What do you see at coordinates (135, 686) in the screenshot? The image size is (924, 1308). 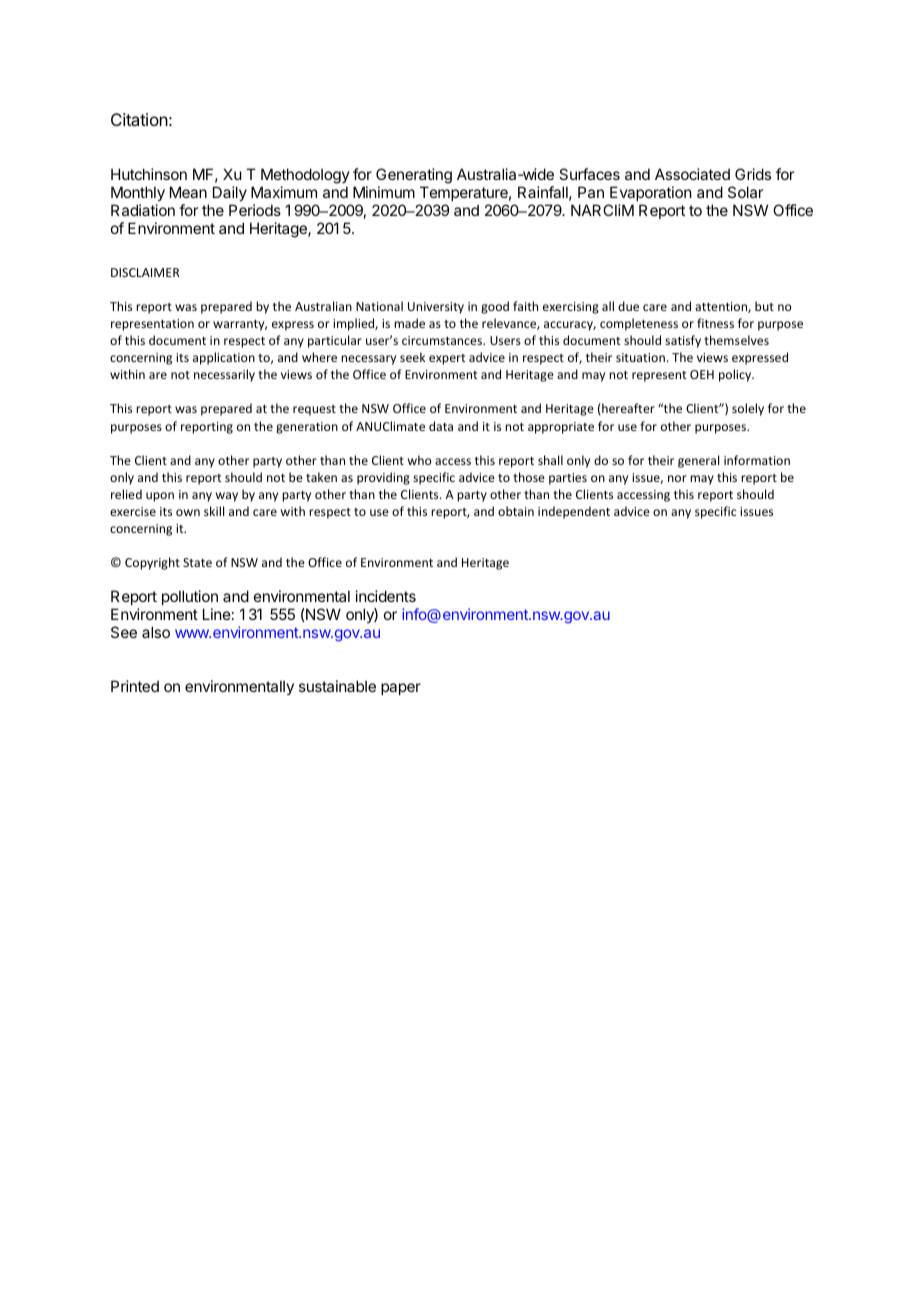 I see `Printed` at bounding box center [135, 686].
